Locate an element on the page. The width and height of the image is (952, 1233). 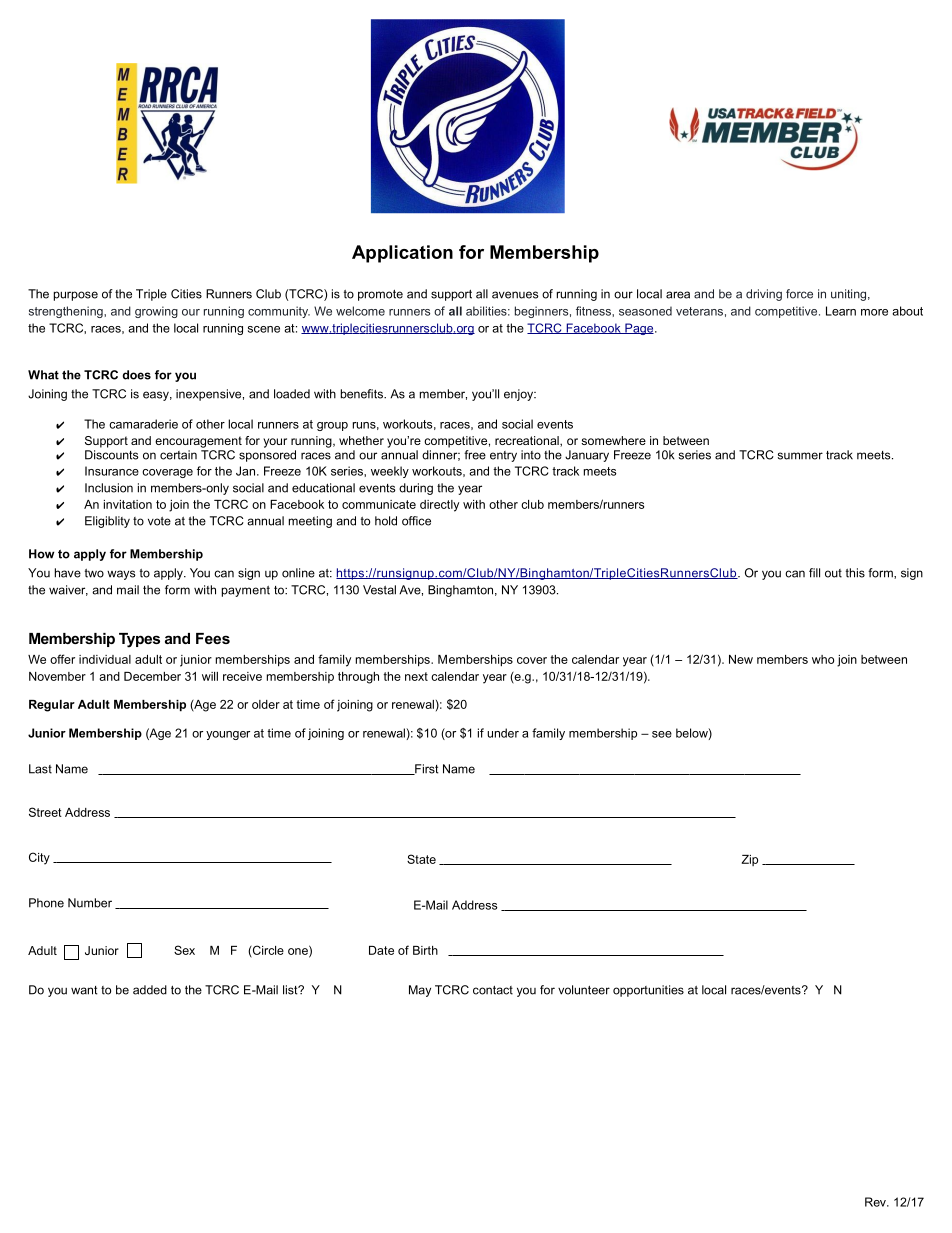
ways is located at coordinates (121, 575).
